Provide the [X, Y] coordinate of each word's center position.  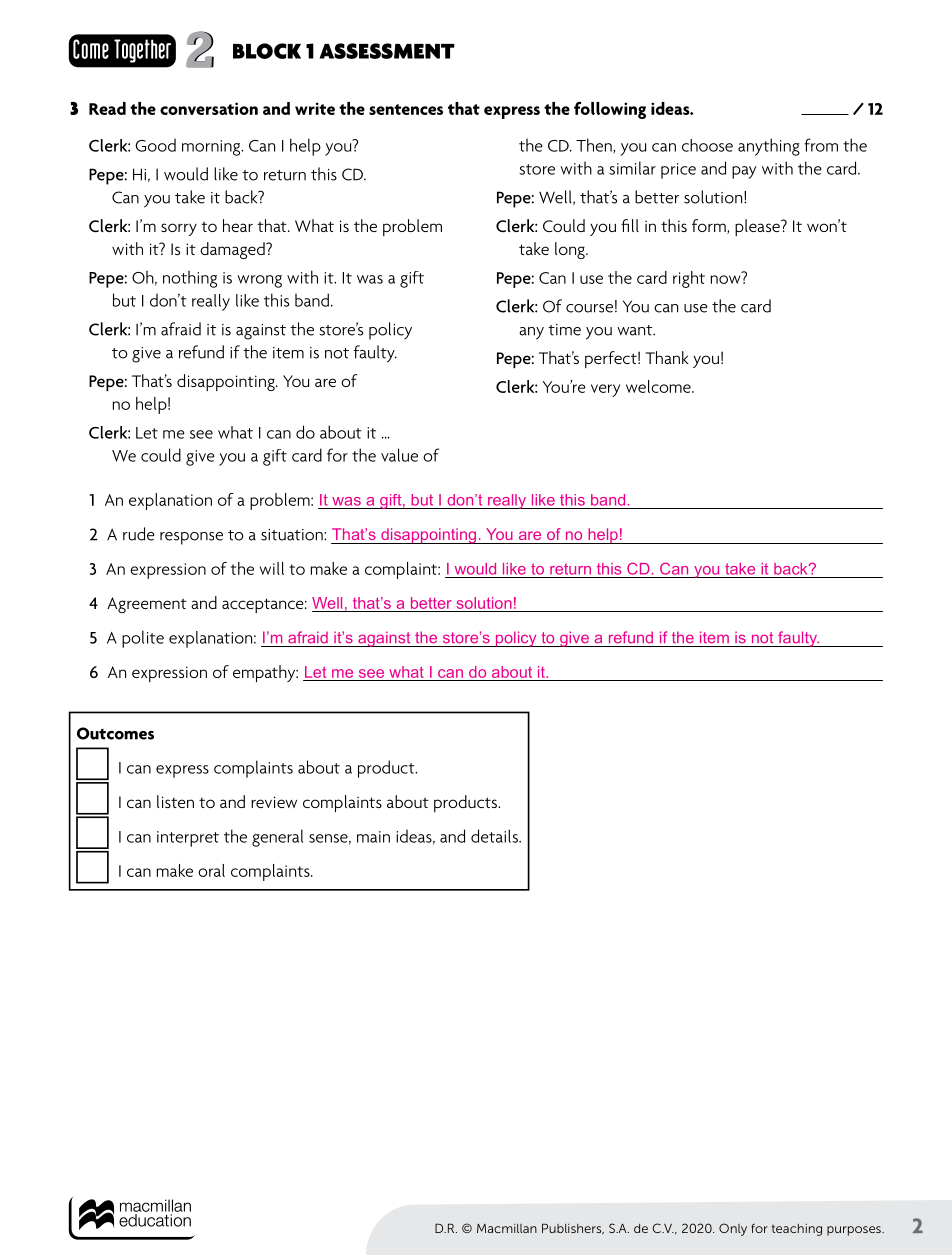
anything [769, 147]
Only [733, 1229]
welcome [659, 386]
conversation [209, 108]
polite [143, 639]
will [272, 568]
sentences [406, 109]
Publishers [573, 1228]
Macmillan [507, 1228]
